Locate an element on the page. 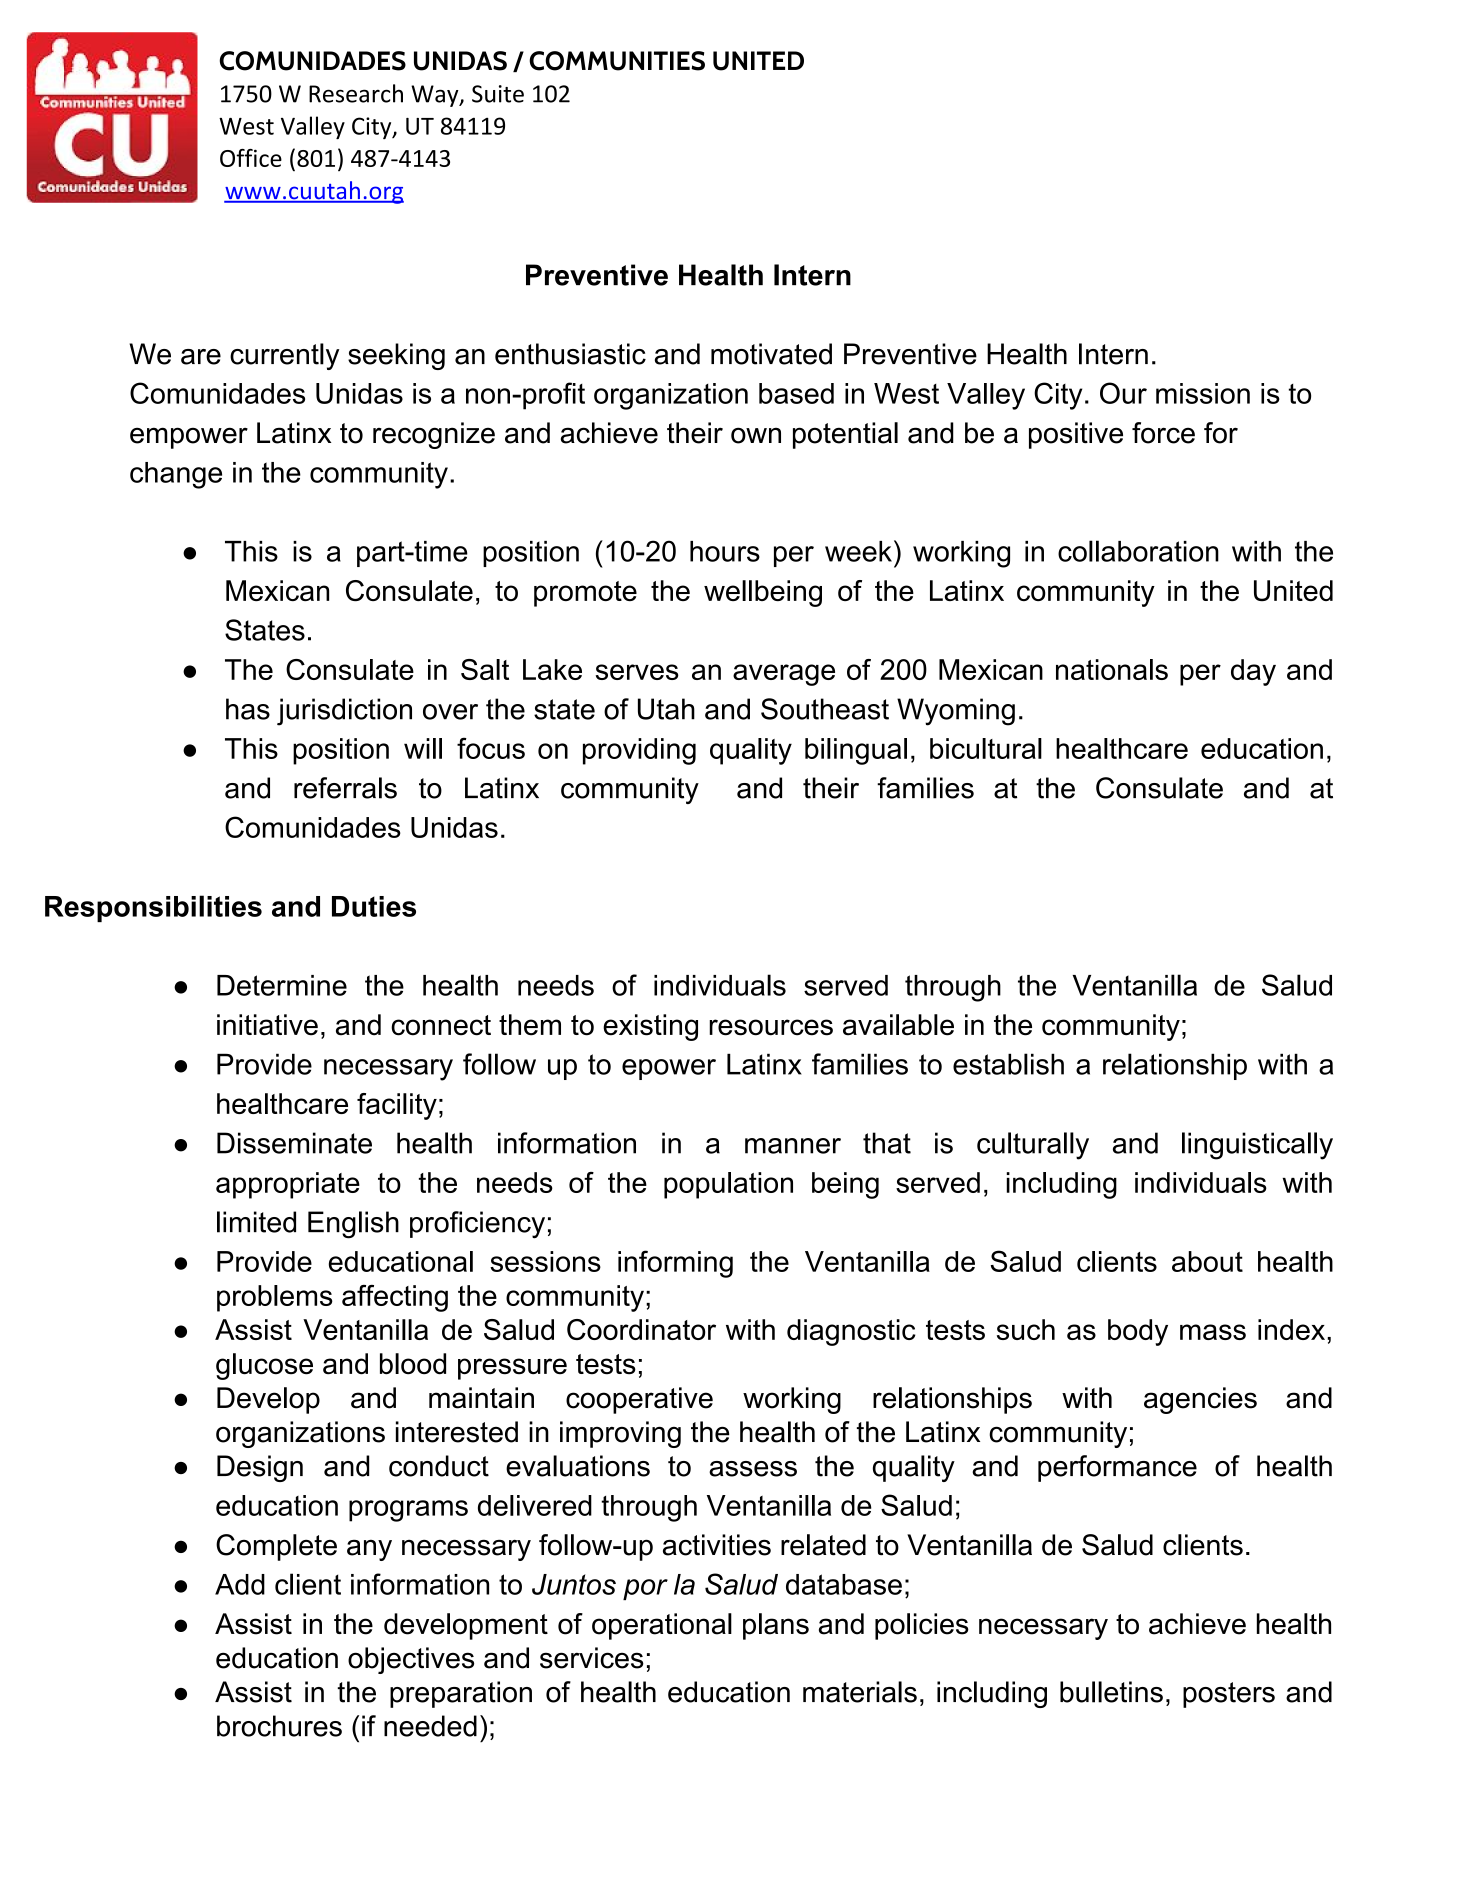 The image size is (1464, 1894). nationals is located at coordinates (1112, 669).
